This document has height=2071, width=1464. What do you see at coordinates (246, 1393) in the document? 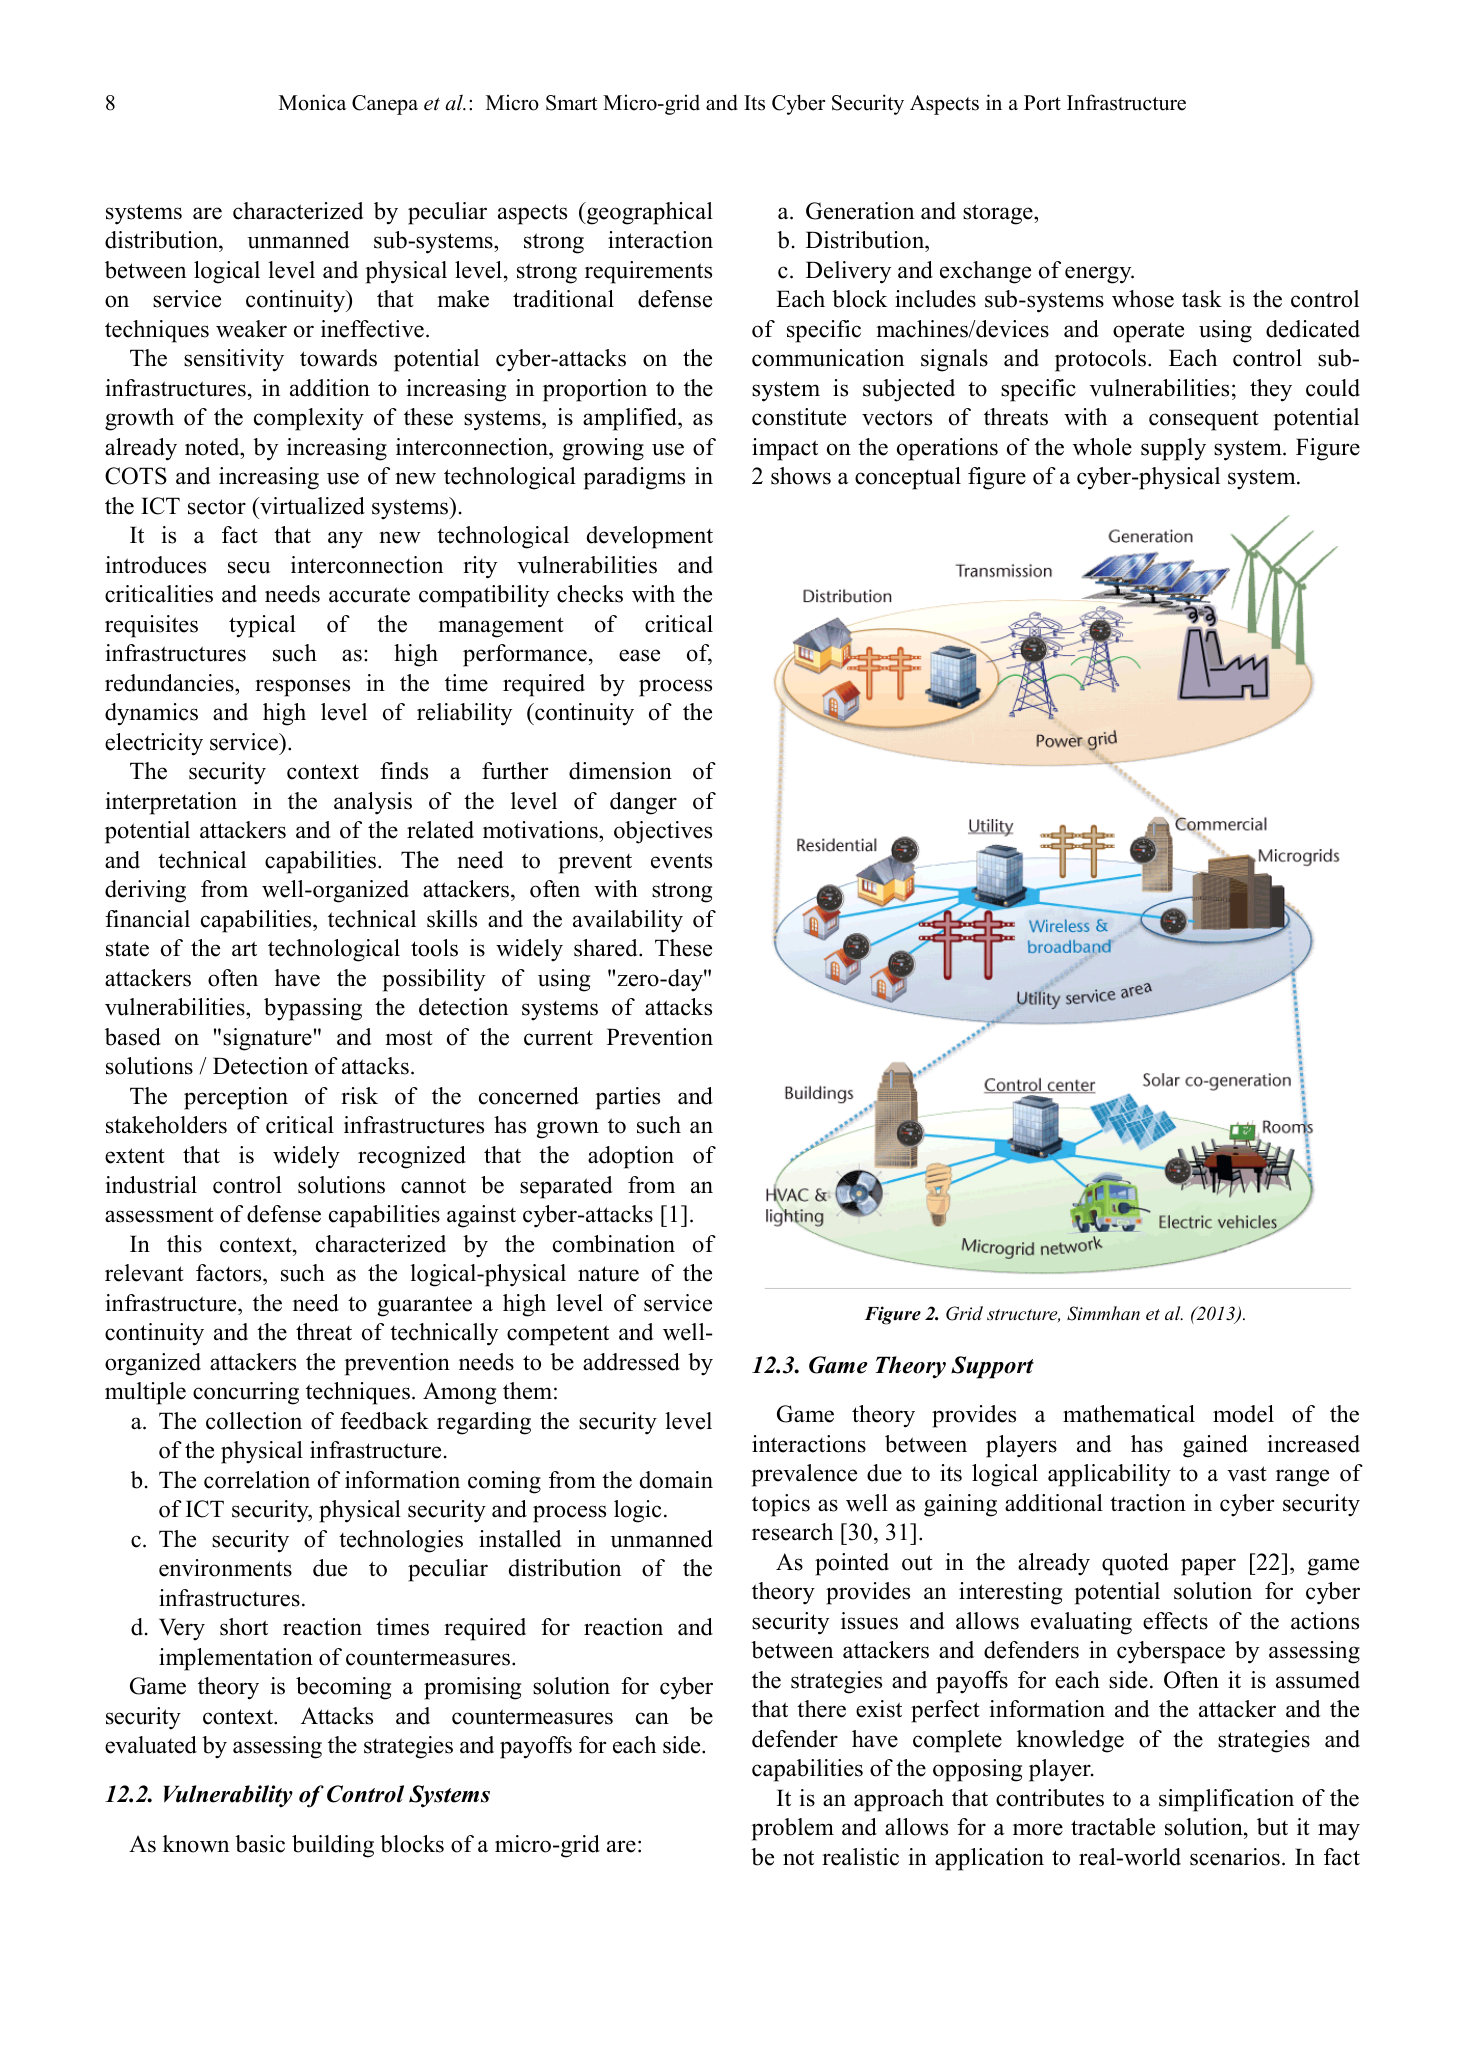
I see `concurring` at bounding box center [246, 1393].
